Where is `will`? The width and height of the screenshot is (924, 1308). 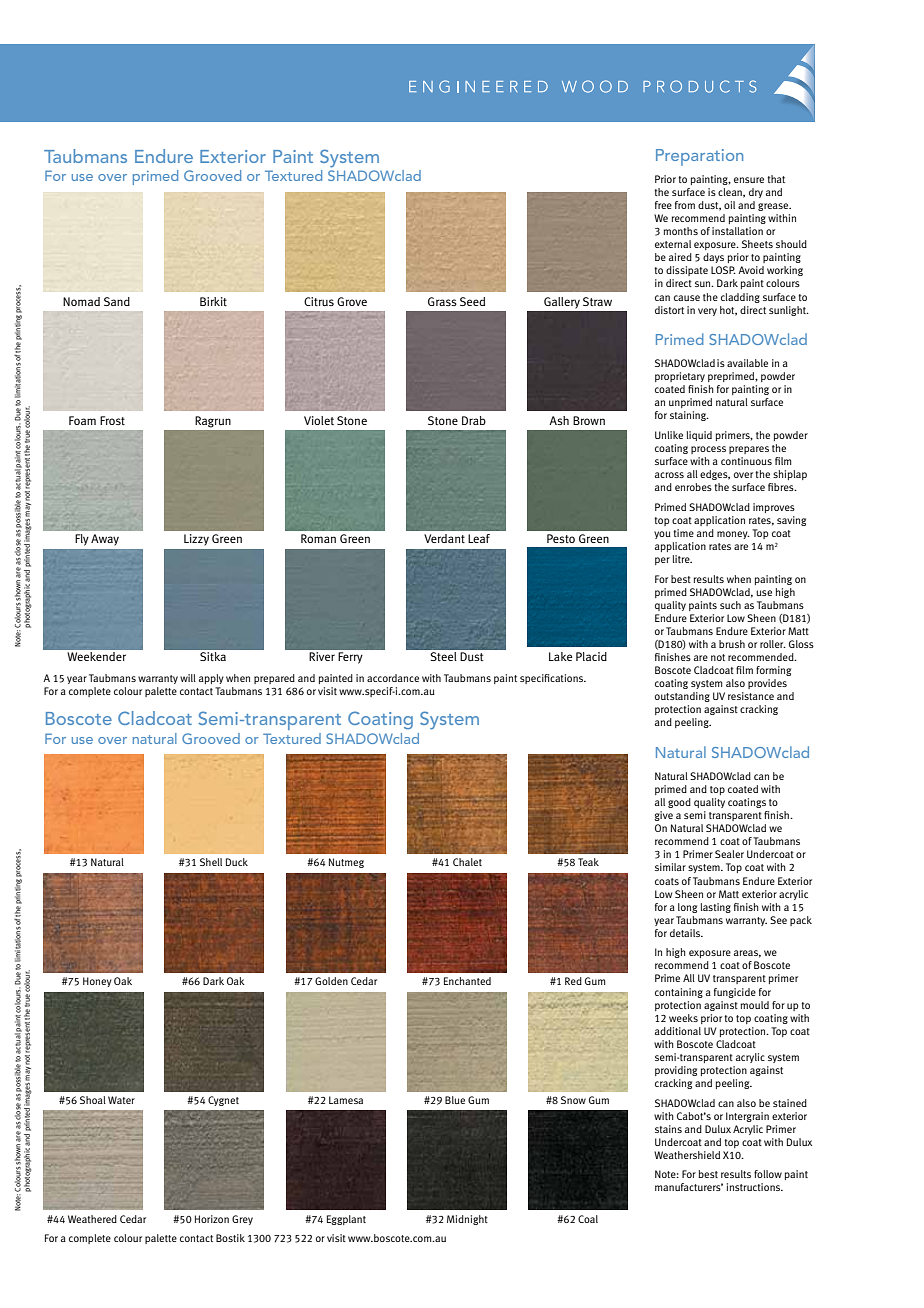
will is located at coordinates (188, 678).
